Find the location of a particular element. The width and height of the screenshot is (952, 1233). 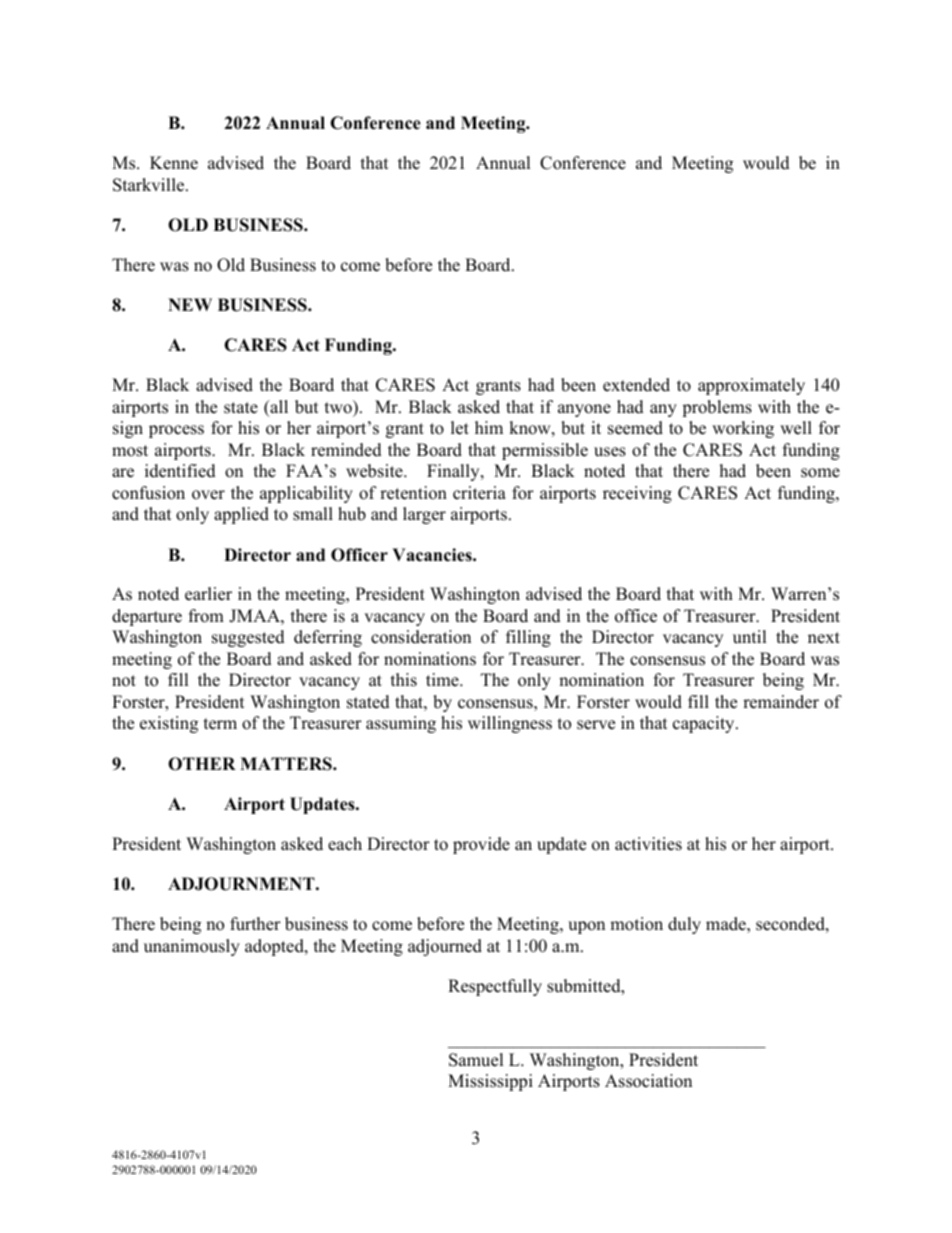

earlier is located at coordinates (208, 594).
